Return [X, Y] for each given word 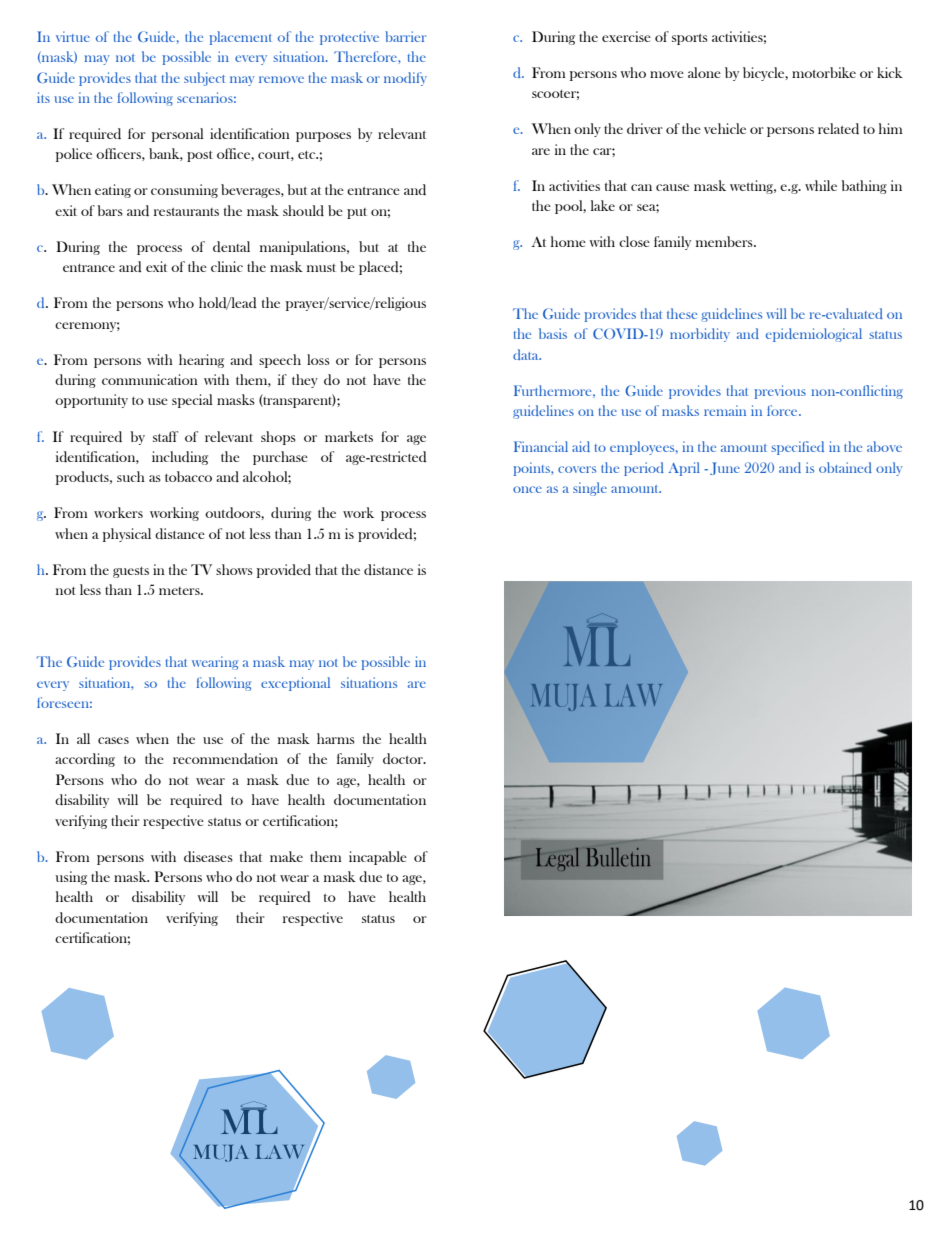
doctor [404, 758]
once [527, 489]
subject [204, 79]
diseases [208, 856]
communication [150, 379]
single [590, 489]
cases [113, 740]
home [568, 241]
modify [405, 79]
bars [110, 210]
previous [780, 392]
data [527, 354]
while [821, 185]
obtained [845, 467]
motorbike [824, 72]
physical [127, 535]
